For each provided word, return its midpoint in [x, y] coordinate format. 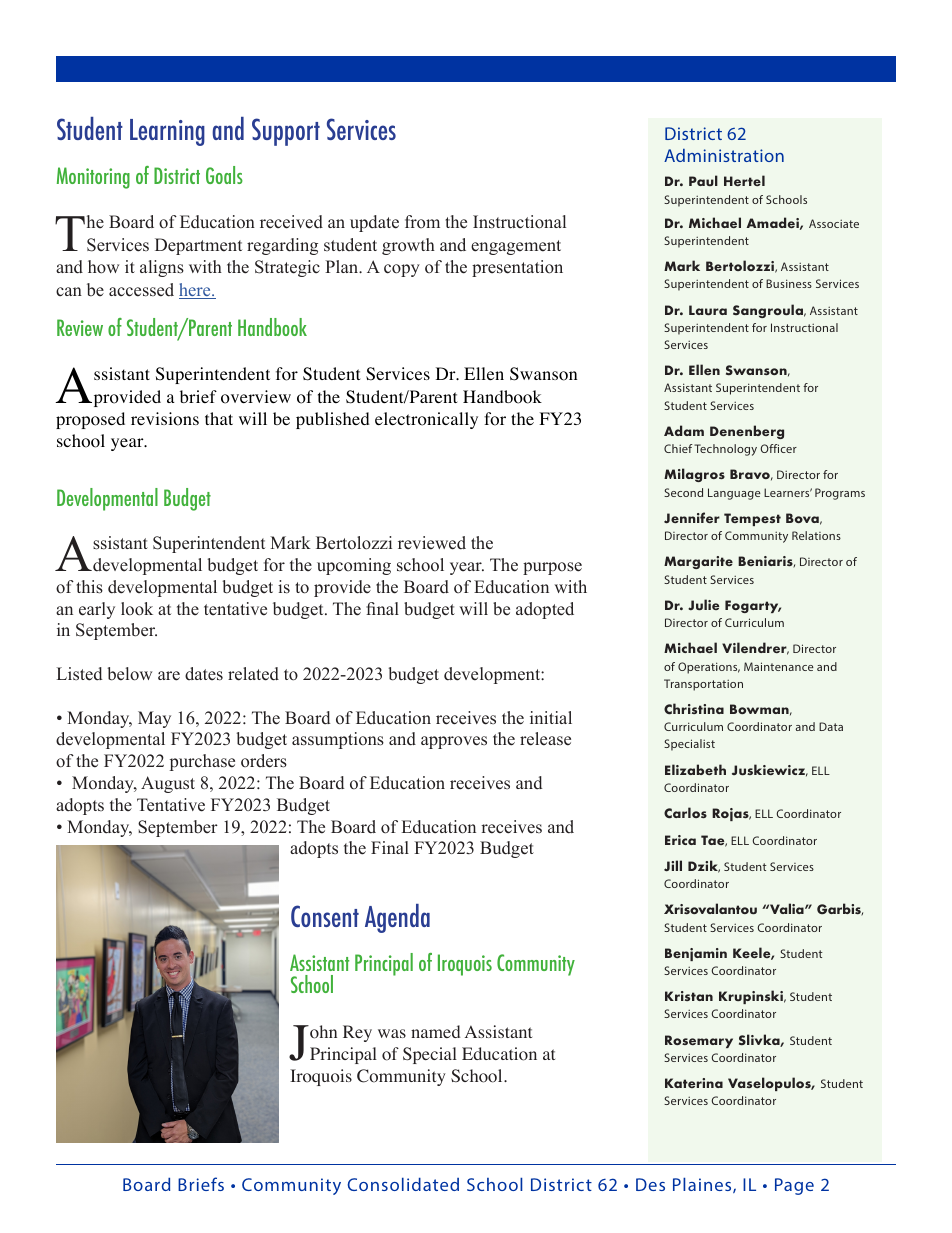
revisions [165, 419]
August [168, 784]
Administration [724, 155]
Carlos [685, 813]
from [422, 221]
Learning [167, 132]
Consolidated [403, 1184]
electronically [426, 420]
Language [734, 494]
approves [454, 742]
